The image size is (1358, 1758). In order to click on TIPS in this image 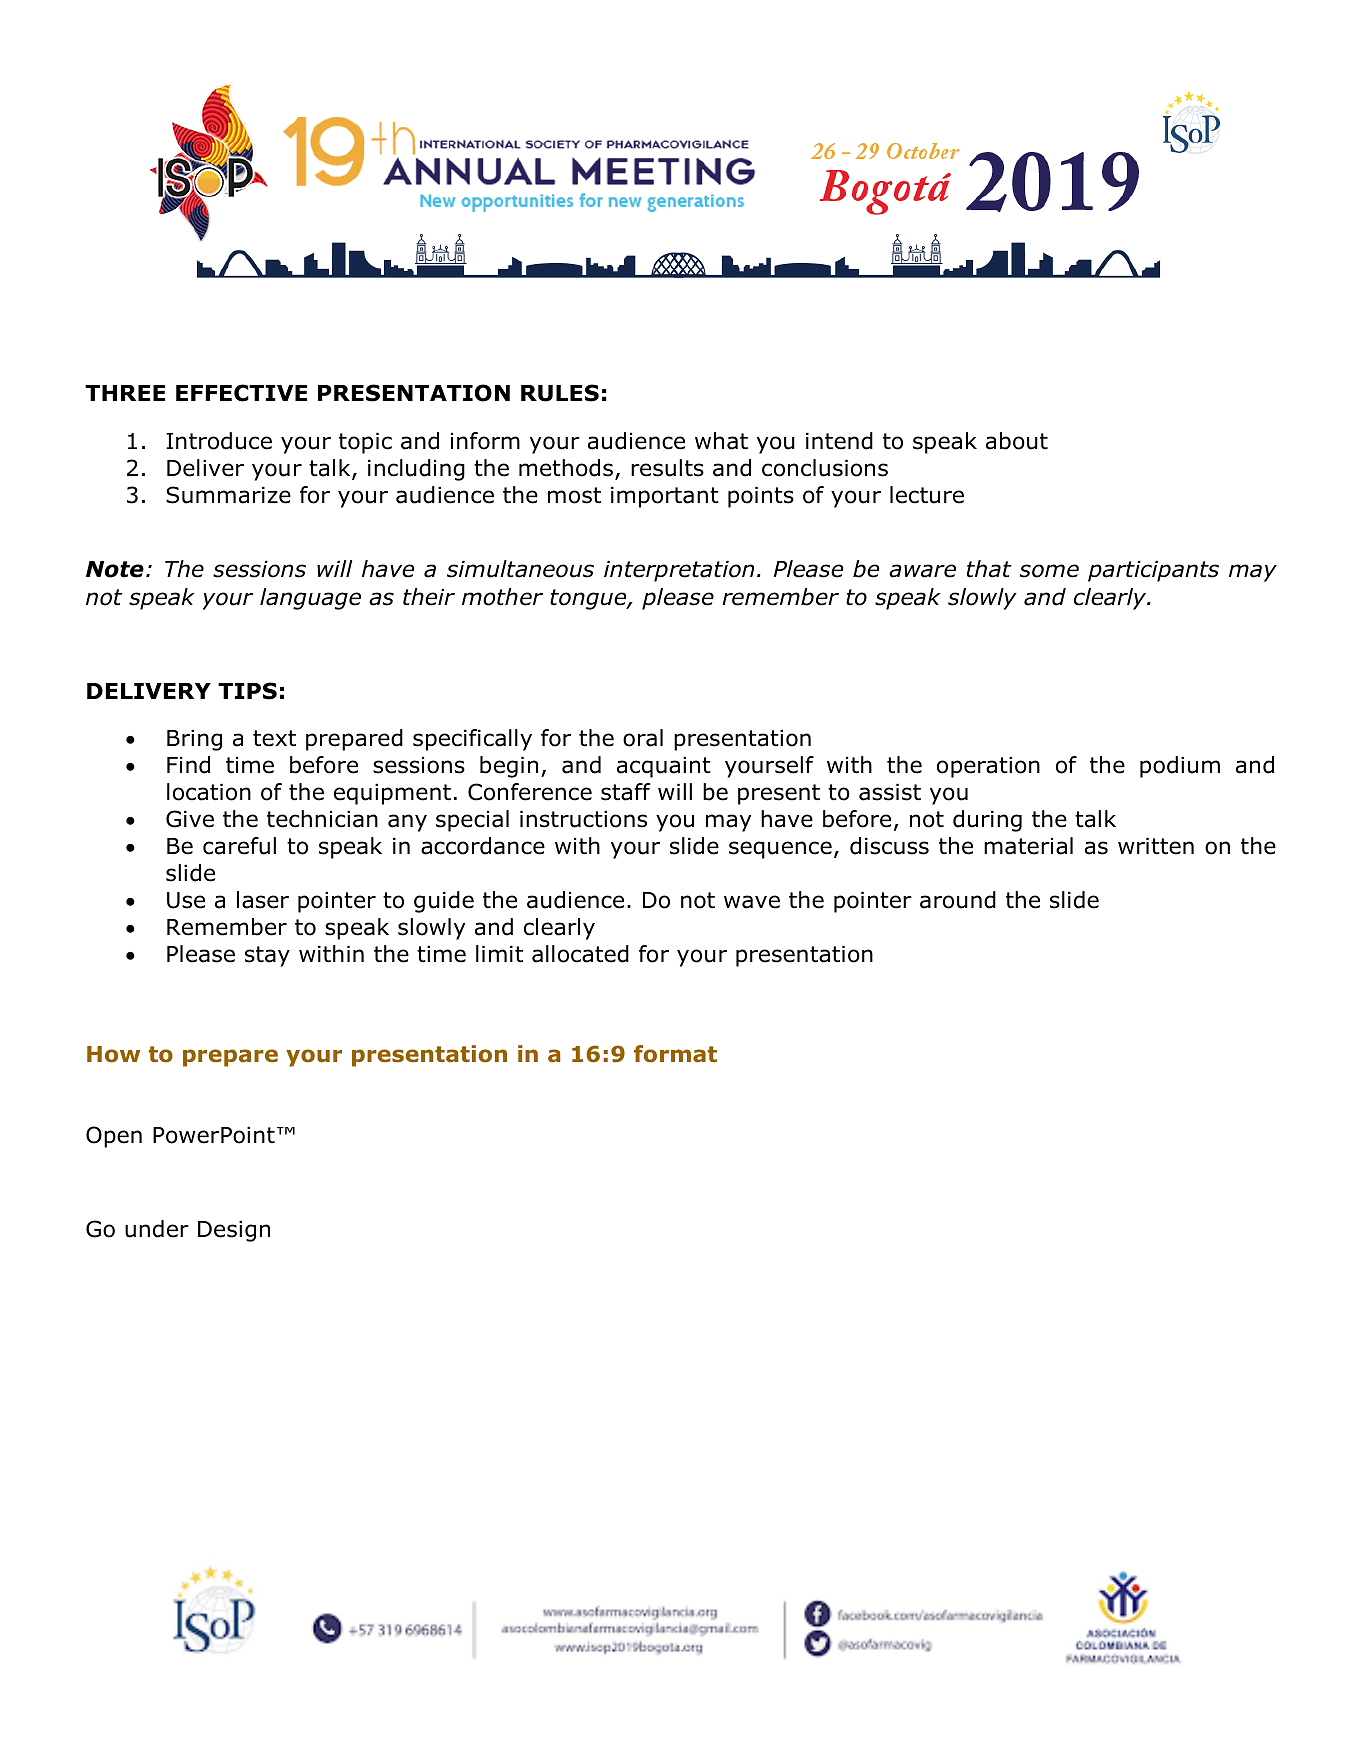, I will do `click(247, 691)`.
